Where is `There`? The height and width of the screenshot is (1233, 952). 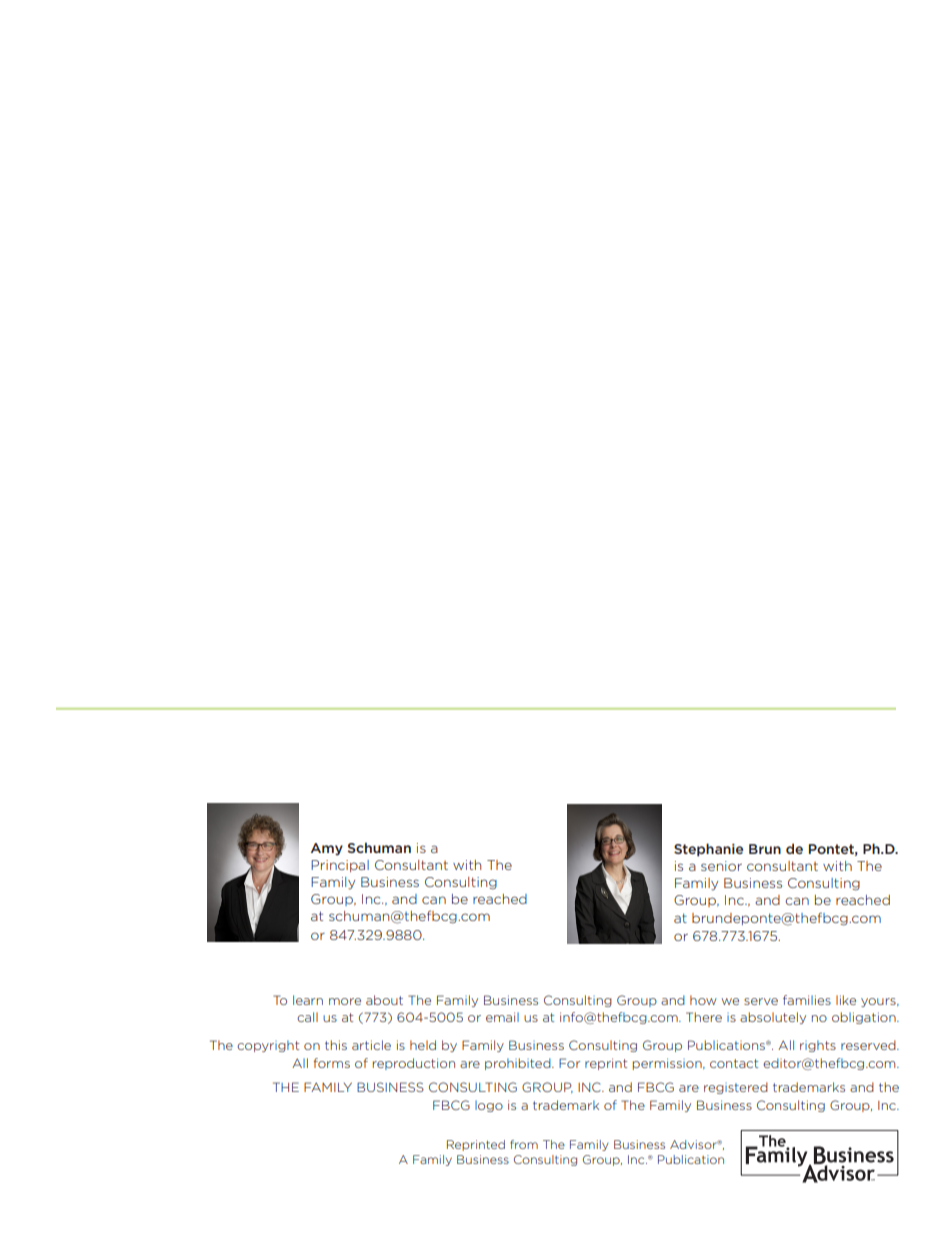
There is located at coordinates (704, 1017).
